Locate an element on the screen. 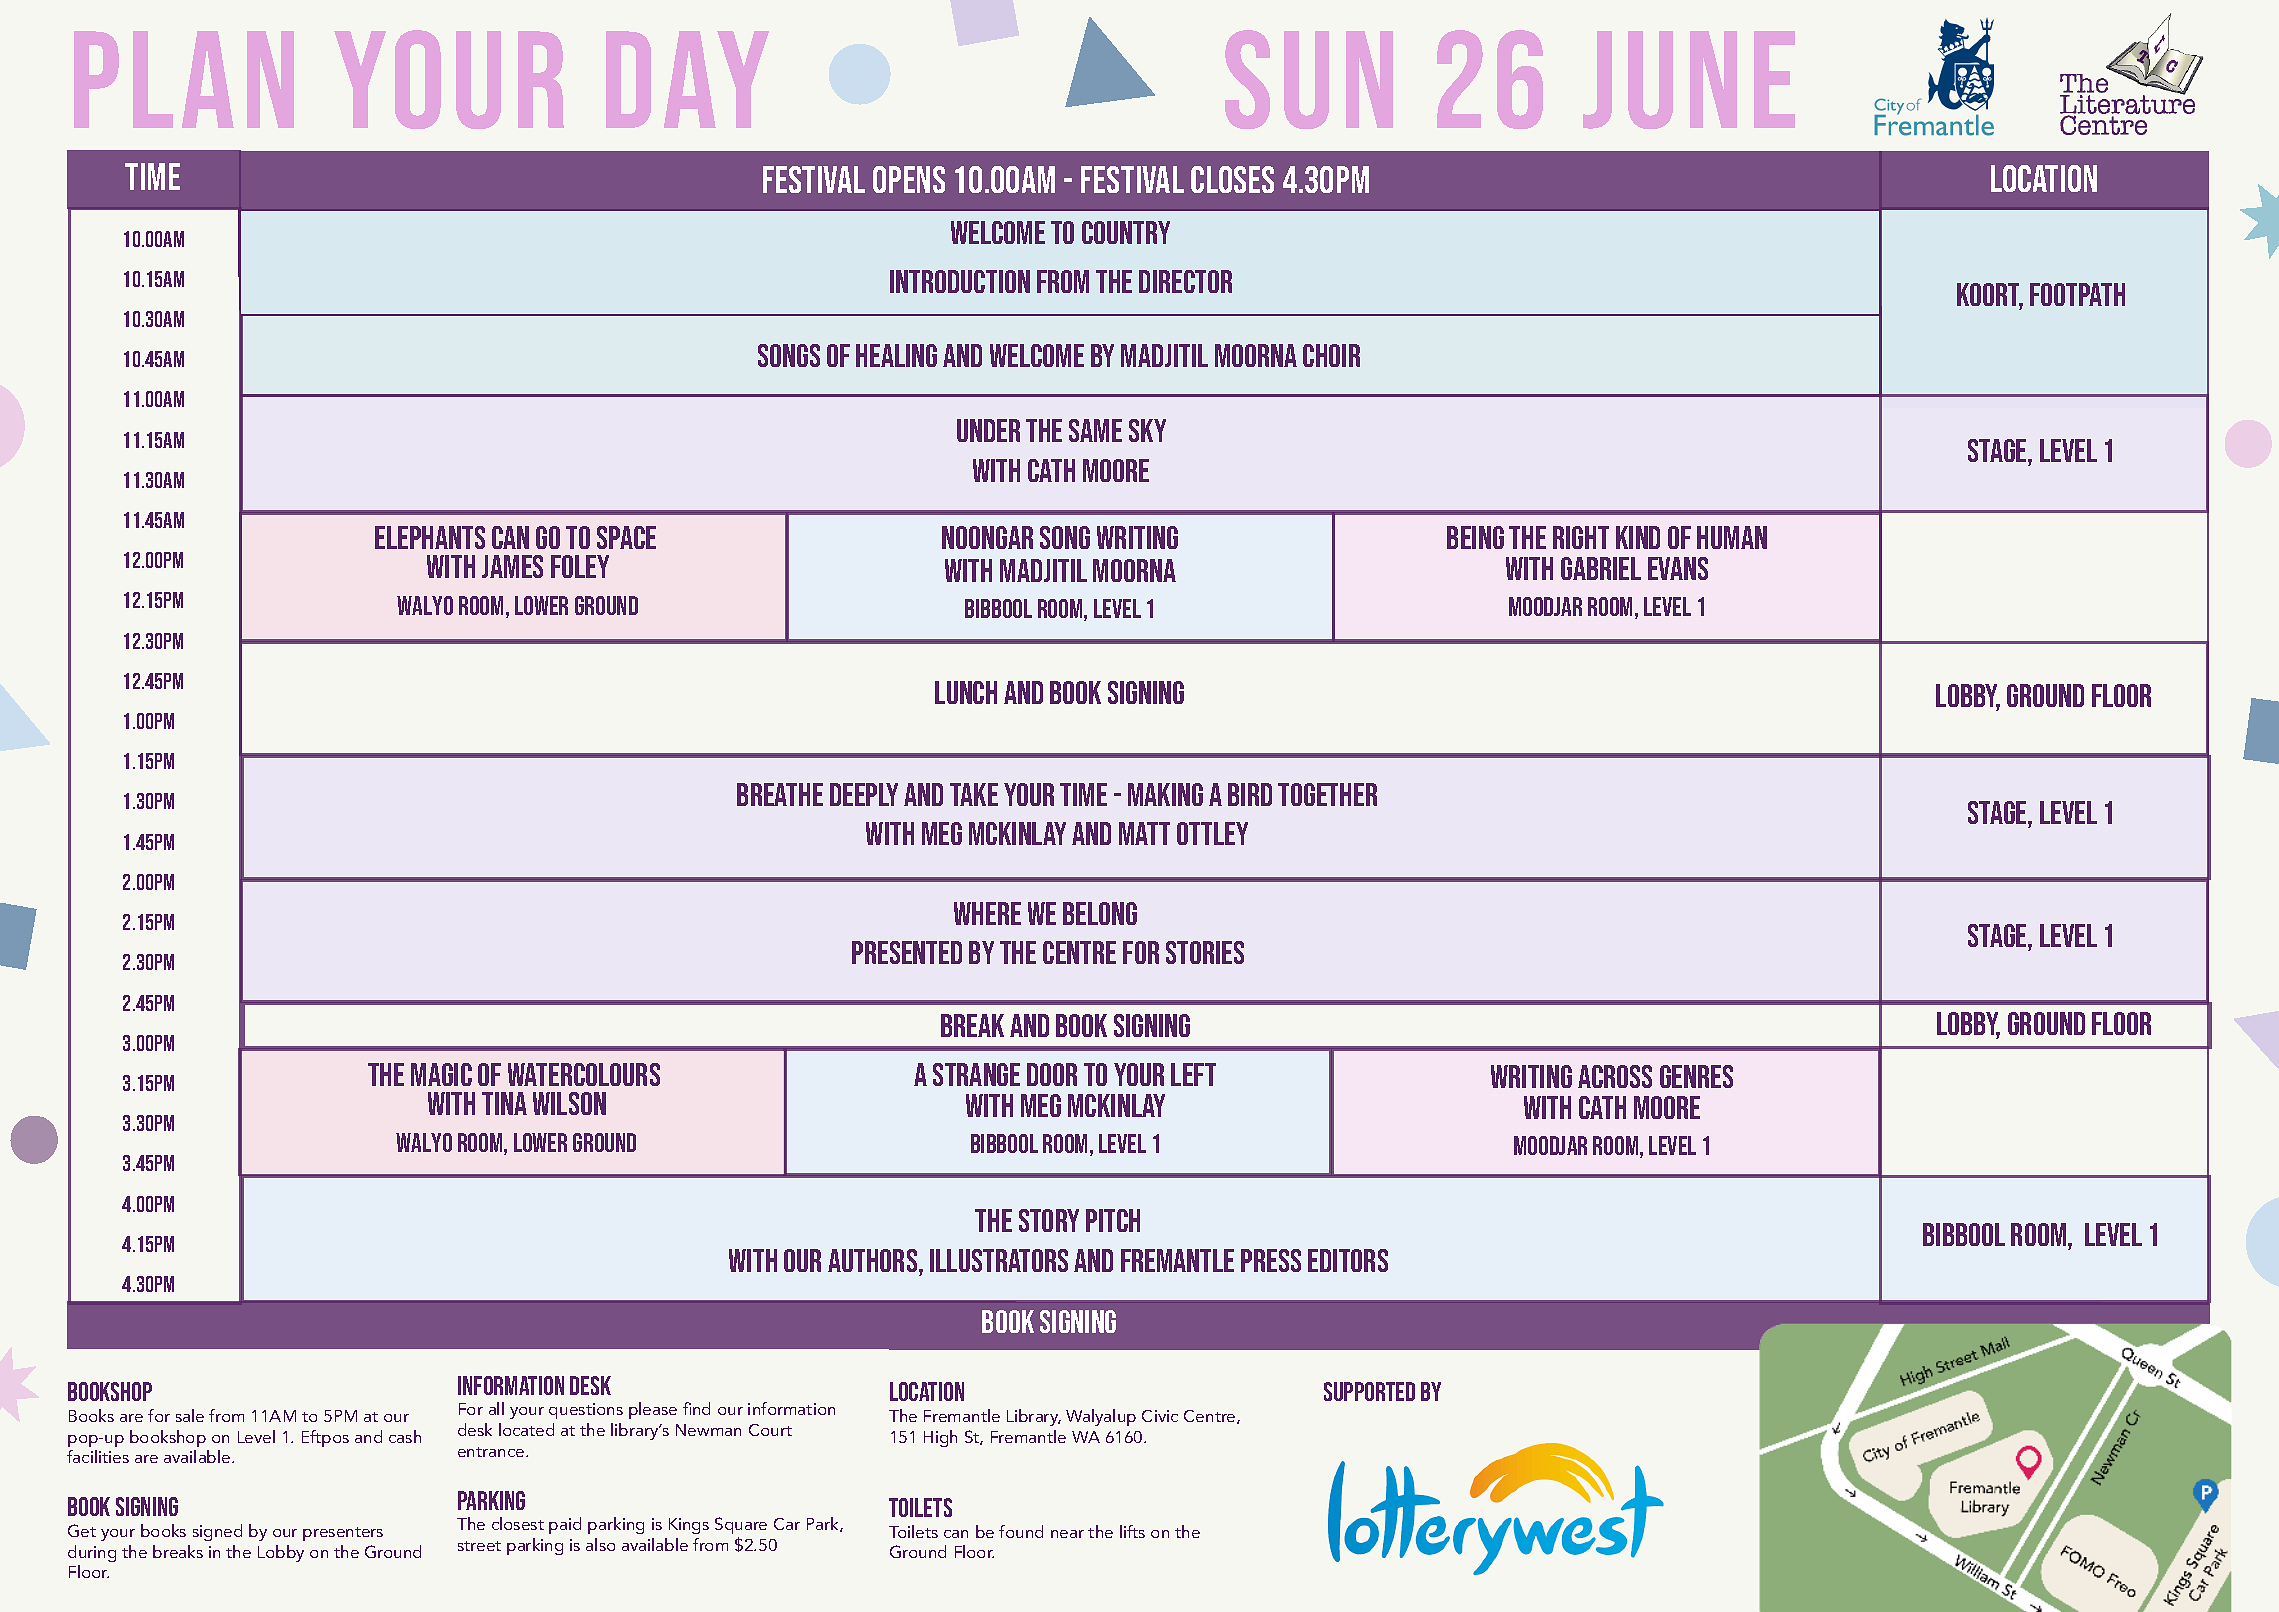 Image resolution: width=2279 pixels, height=1612 pixels. evans is located at coordinates (1678, 568).
